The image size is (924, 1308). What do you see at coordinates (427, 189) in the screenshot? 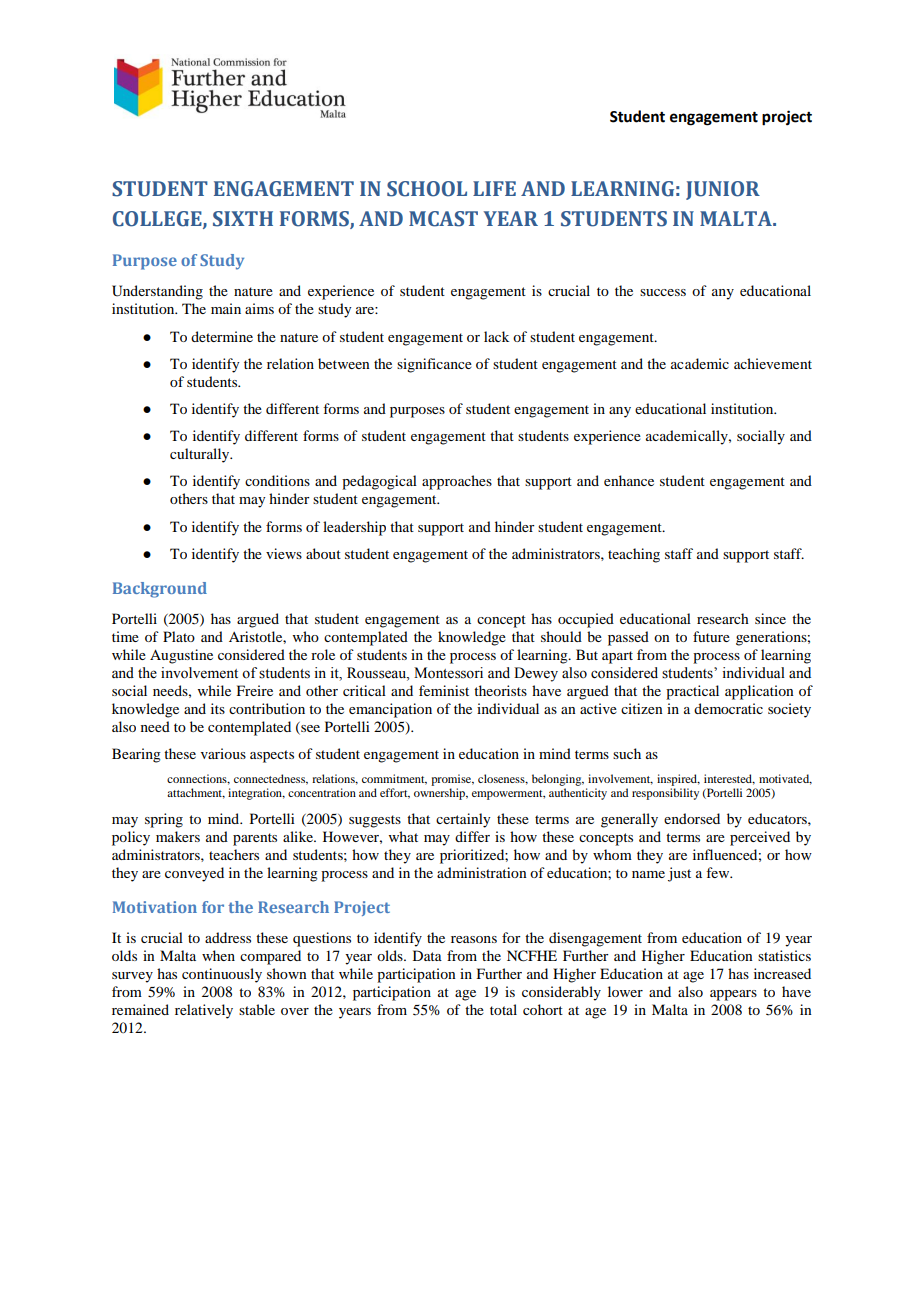
I see `SCHOOL` at bounding box center [427, 189].
